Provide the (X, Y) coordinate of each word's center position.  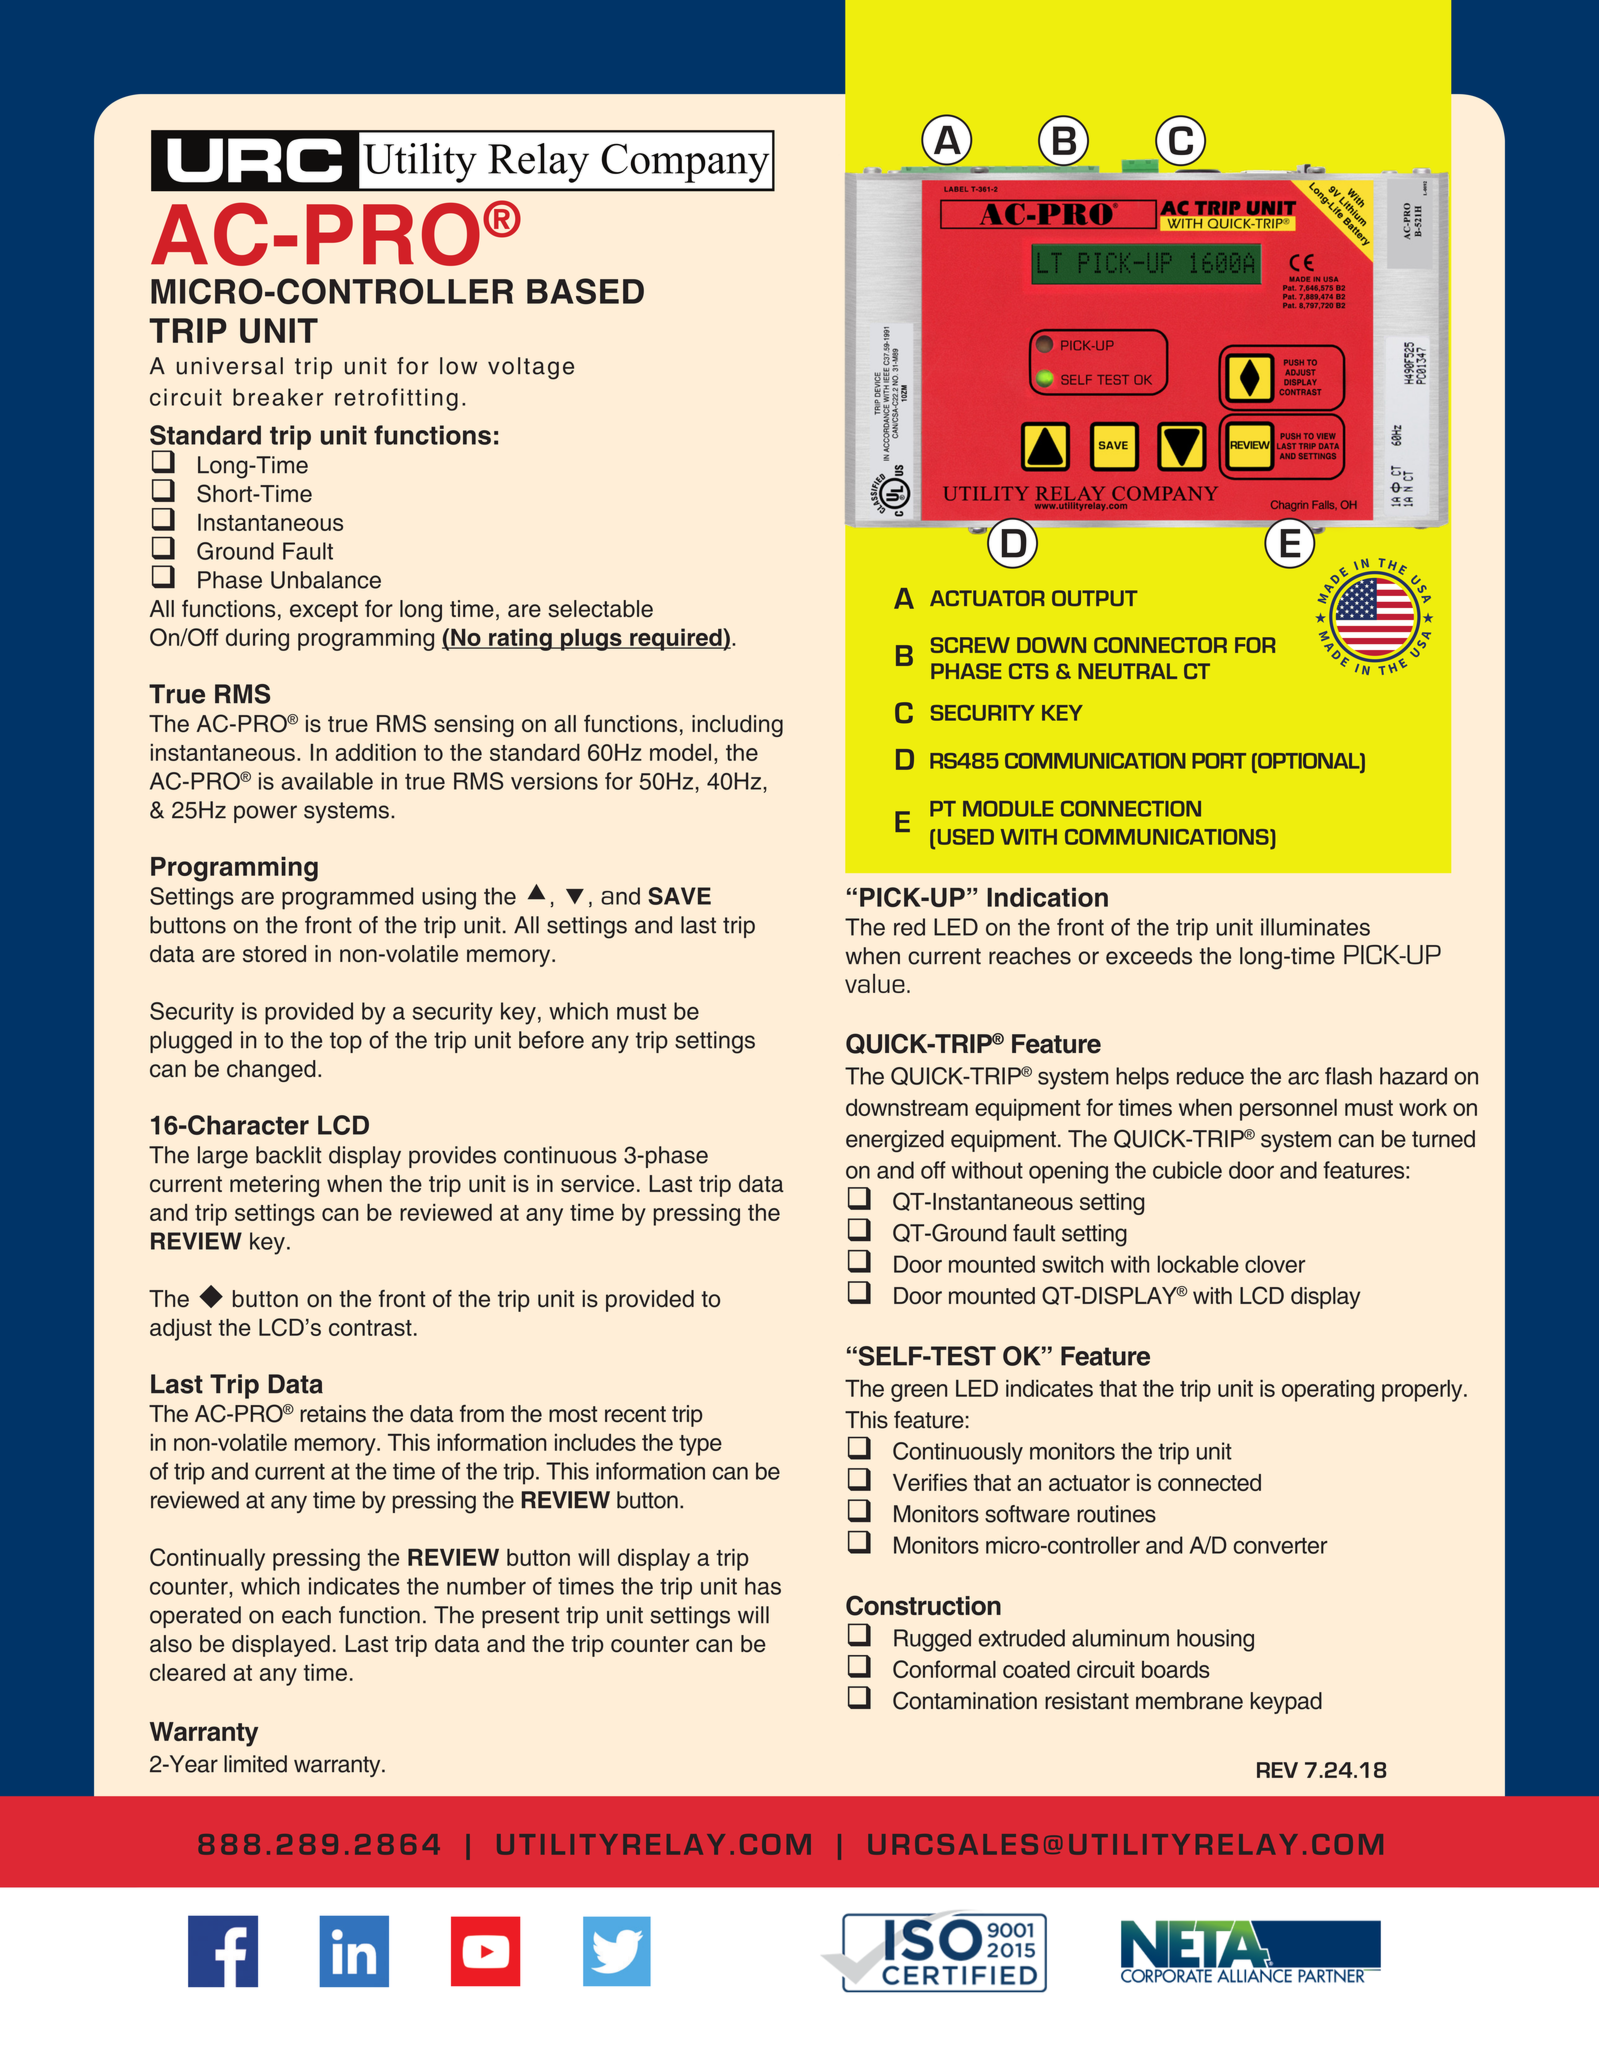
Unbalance (326, 580)
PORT (1219, 761)
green (919, 1393)
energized (895, 1141)
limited (255, 1764)
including (737, 726)
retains (333, 1414)
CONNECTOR (1160, 645)
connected (1209, 1482)
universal (230, 366)
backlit (289, 1155)
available (327, 781)
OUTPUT (1095, 598)
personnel (1288, 1110)
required (676, 639)
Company (685, 163)
